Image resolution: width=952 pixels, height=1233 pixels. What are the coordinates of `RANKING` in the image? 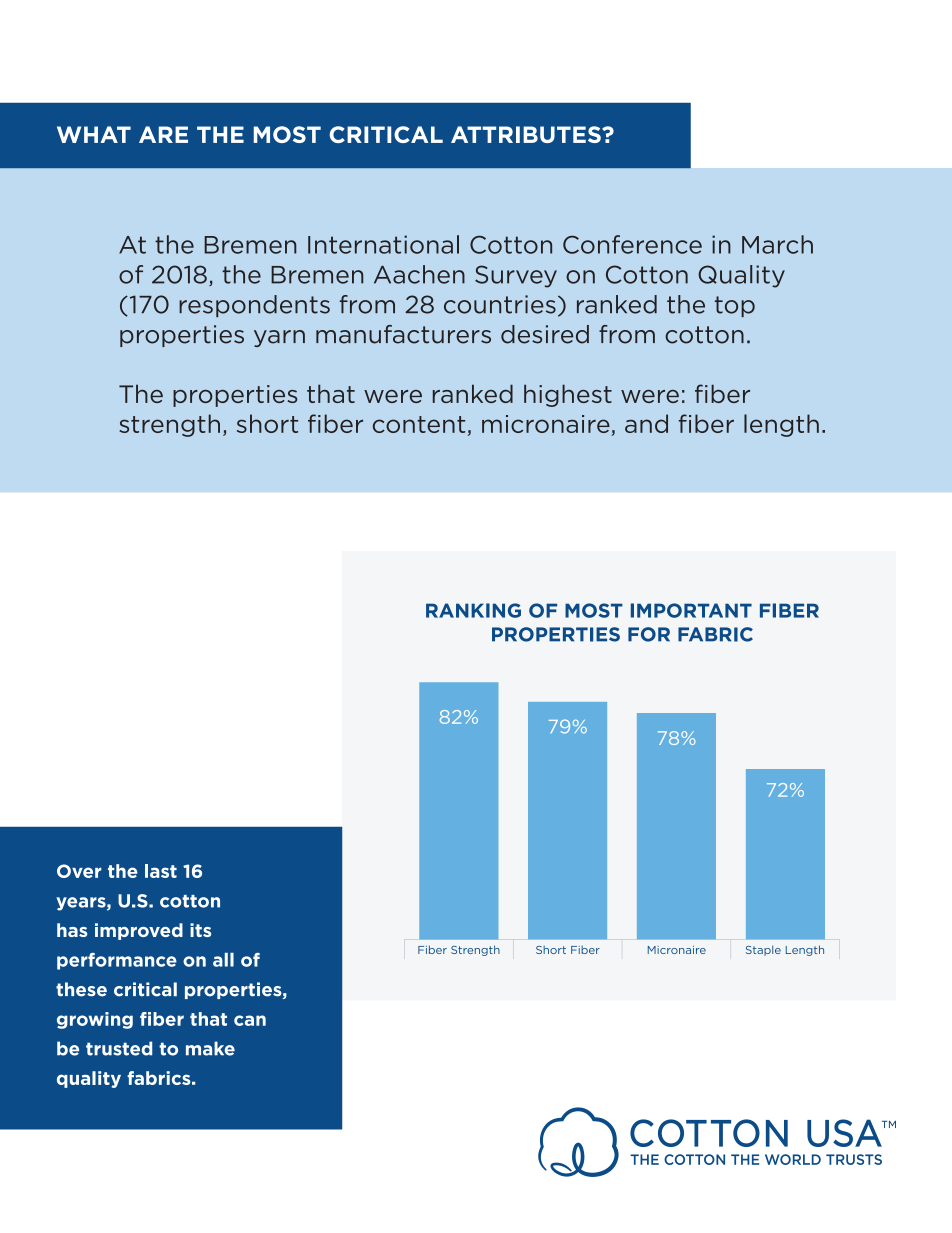 It's located at (473, 610).
